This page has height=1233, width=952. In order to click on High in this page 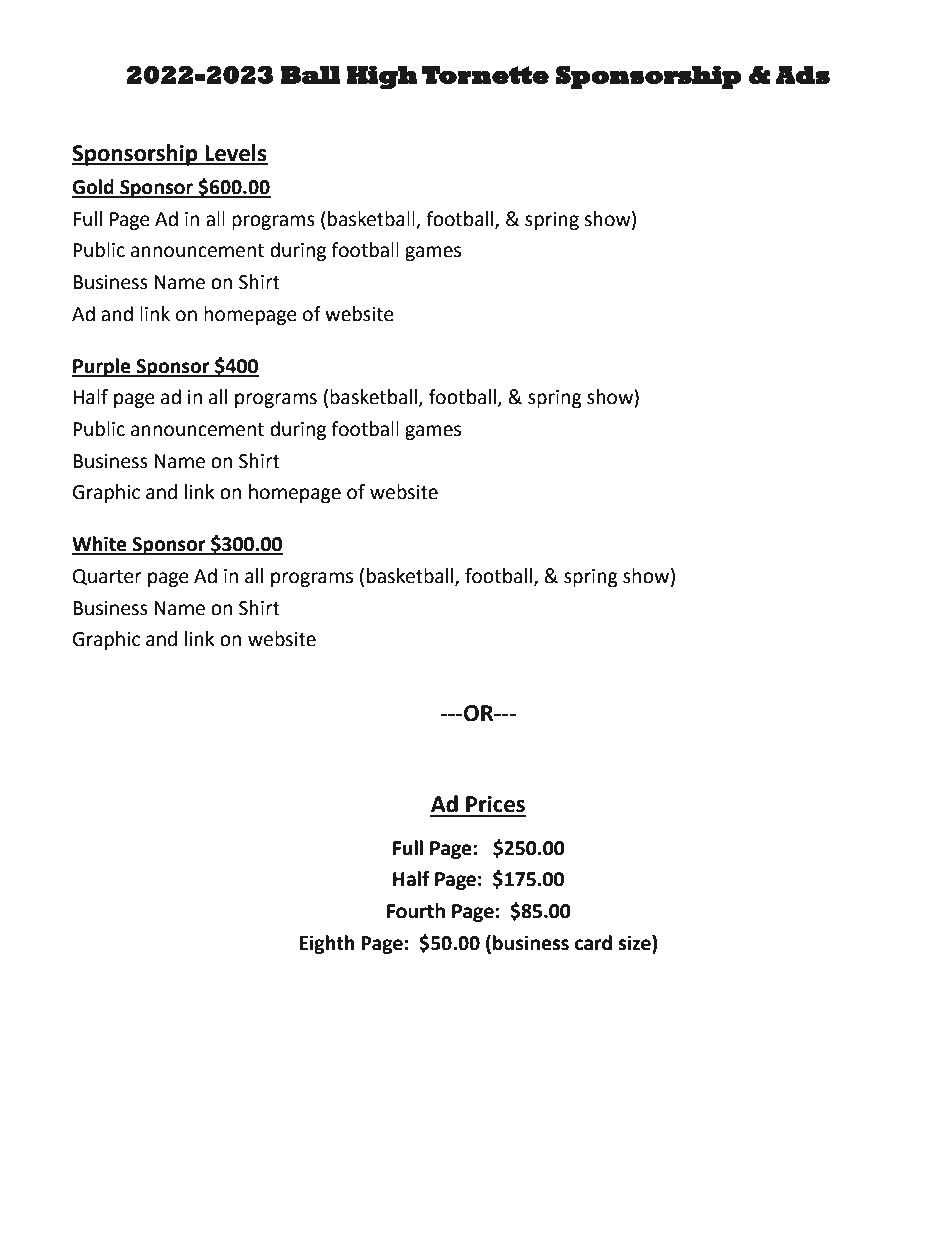, I will do `click(382, 77)`.
